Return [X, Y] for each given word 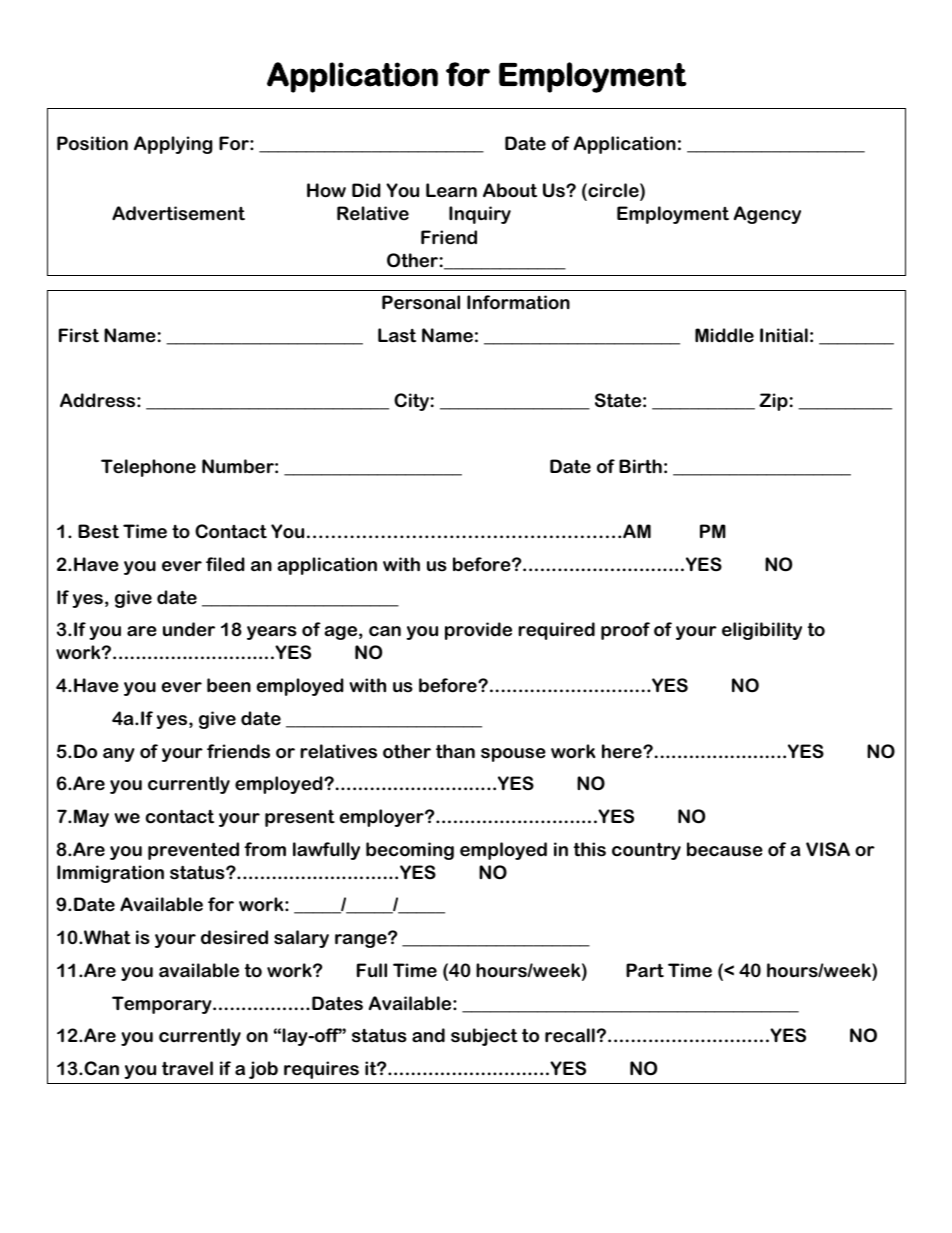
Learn [451, 190]
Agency [767, 215]
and [428, 1035]
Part [645, 970]
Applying [173, 145]
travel [187, 1068]
